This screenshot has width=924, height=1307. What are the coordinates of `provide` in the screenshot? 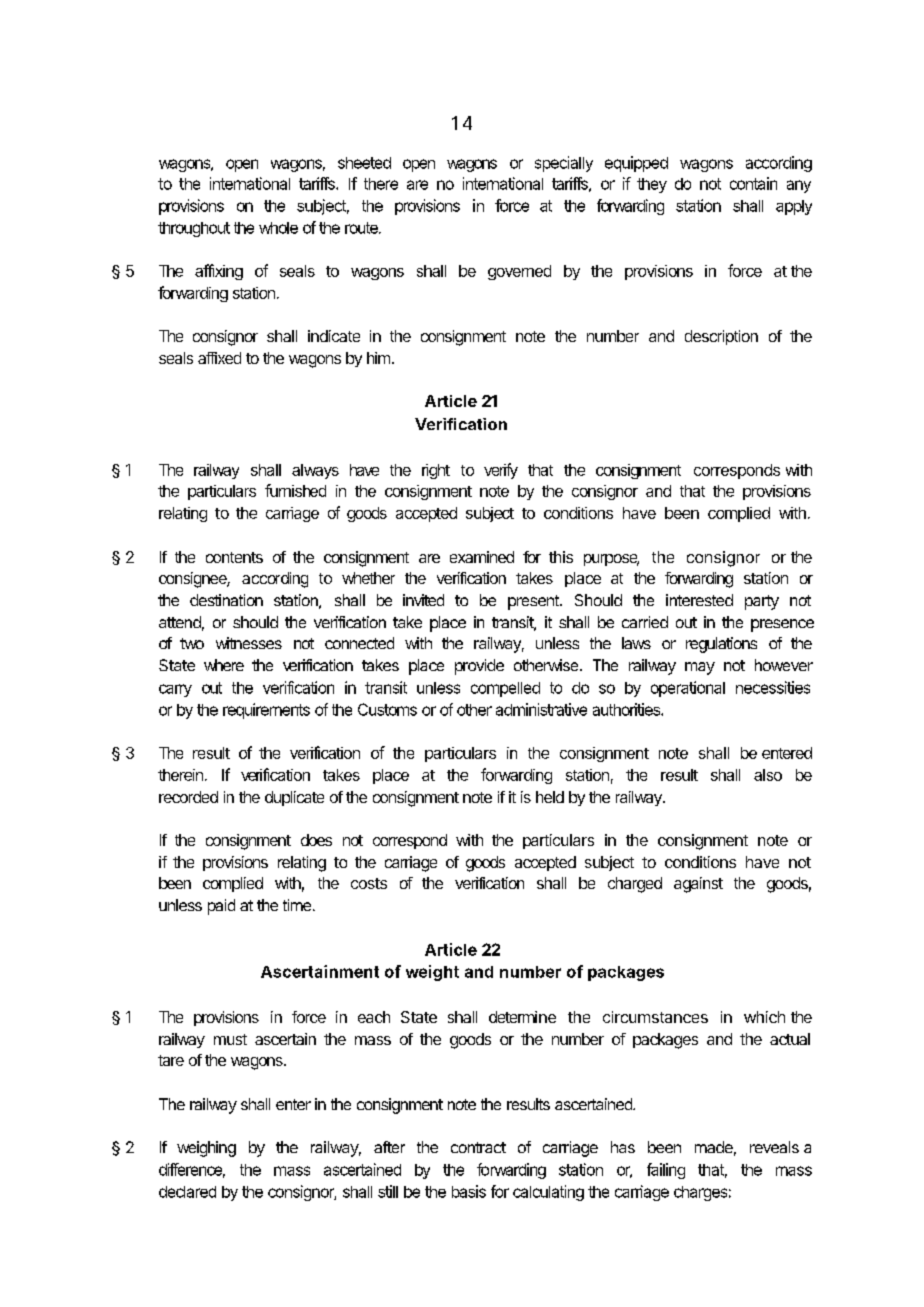 It's located at (479, 667).
